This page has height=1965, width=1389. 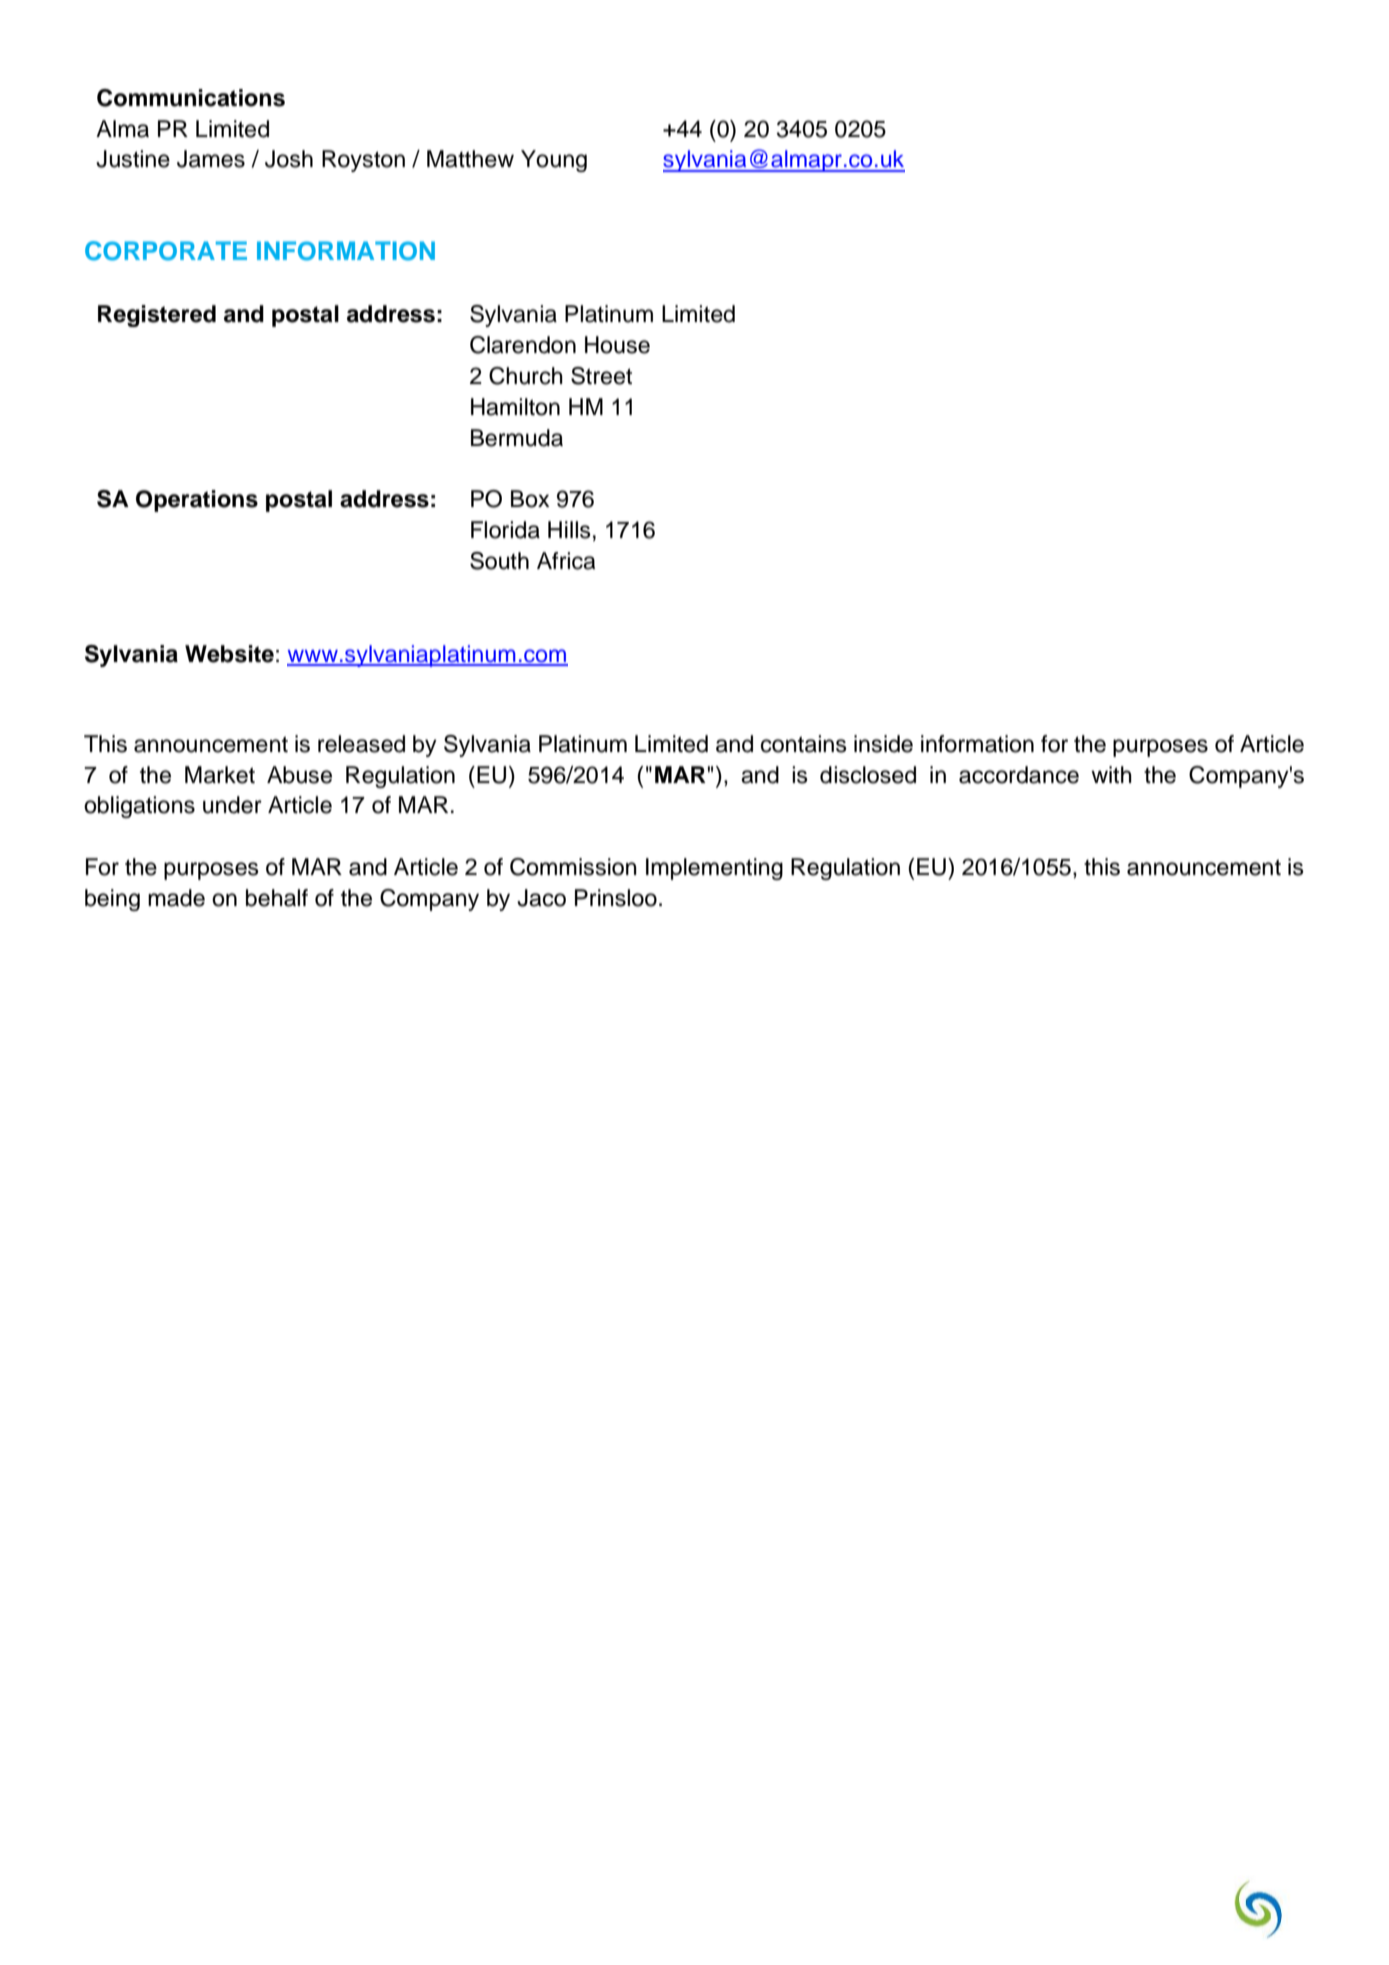 What do you see at coordinates (277, 898) in the page?
I see `behalf` at bounding box center [277, 898].
